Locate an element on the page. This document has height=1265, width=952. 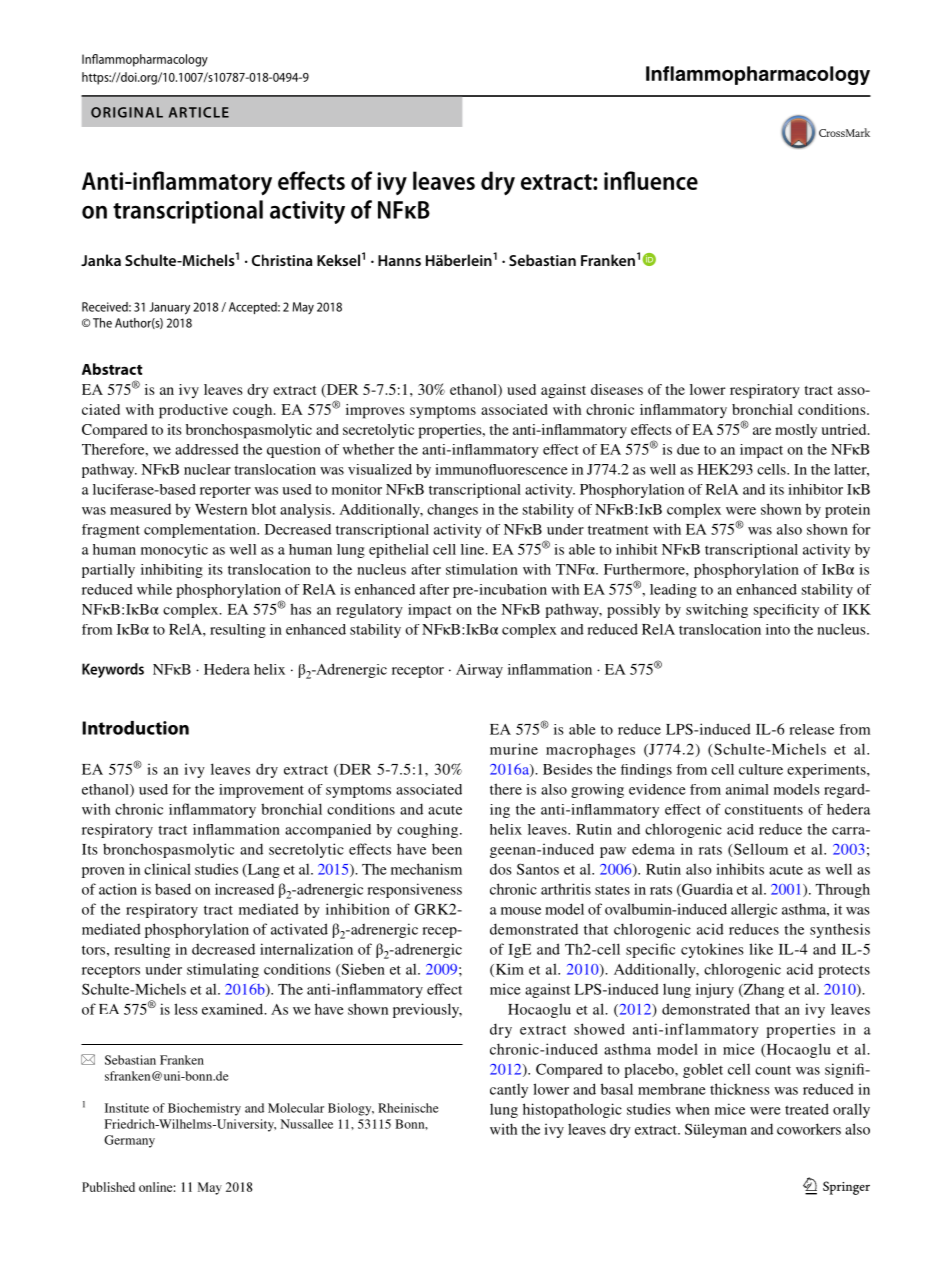
changes is located at coordinates (452, 511).
